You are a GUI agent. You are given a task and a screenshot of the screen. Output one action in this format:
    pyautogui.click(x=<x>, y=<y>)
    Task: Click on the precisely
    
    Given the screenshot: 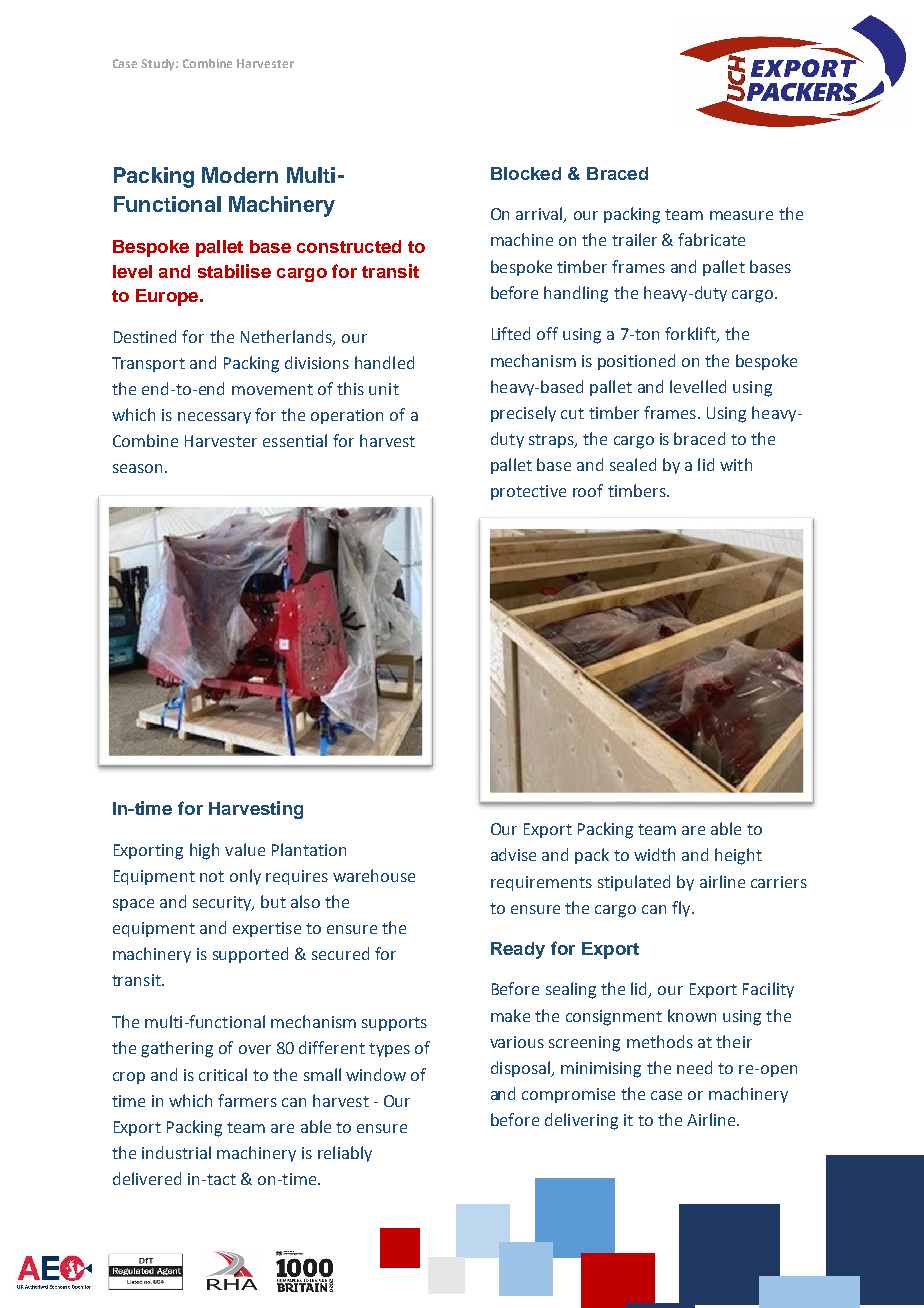 What is the action you would take?
    pyautogui.click(x=523, y=414)
